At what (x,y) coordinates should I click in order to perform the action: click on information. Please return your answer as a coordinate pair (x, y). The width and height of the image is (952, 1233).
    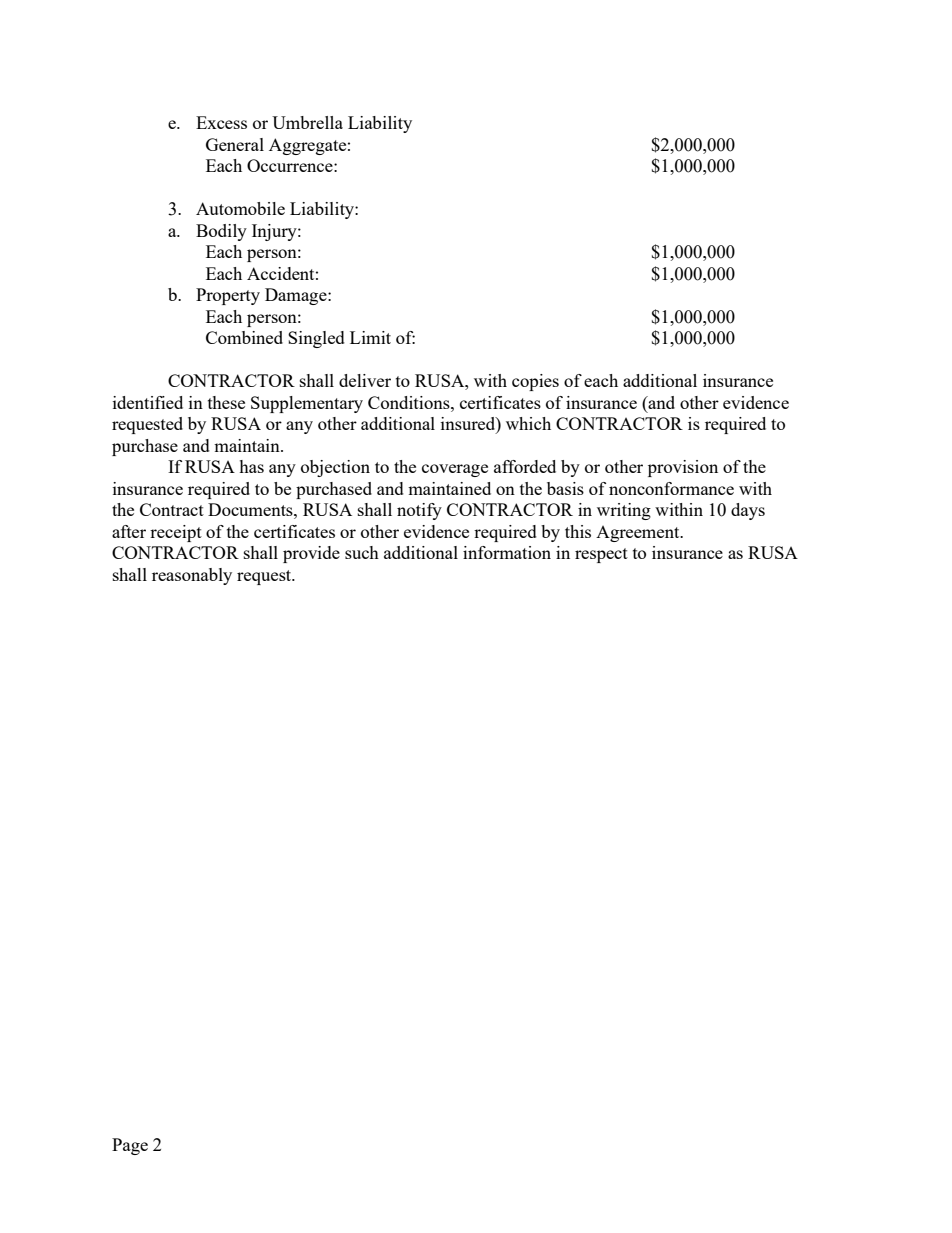
    Looking at the image, I should click on (507, 552).
